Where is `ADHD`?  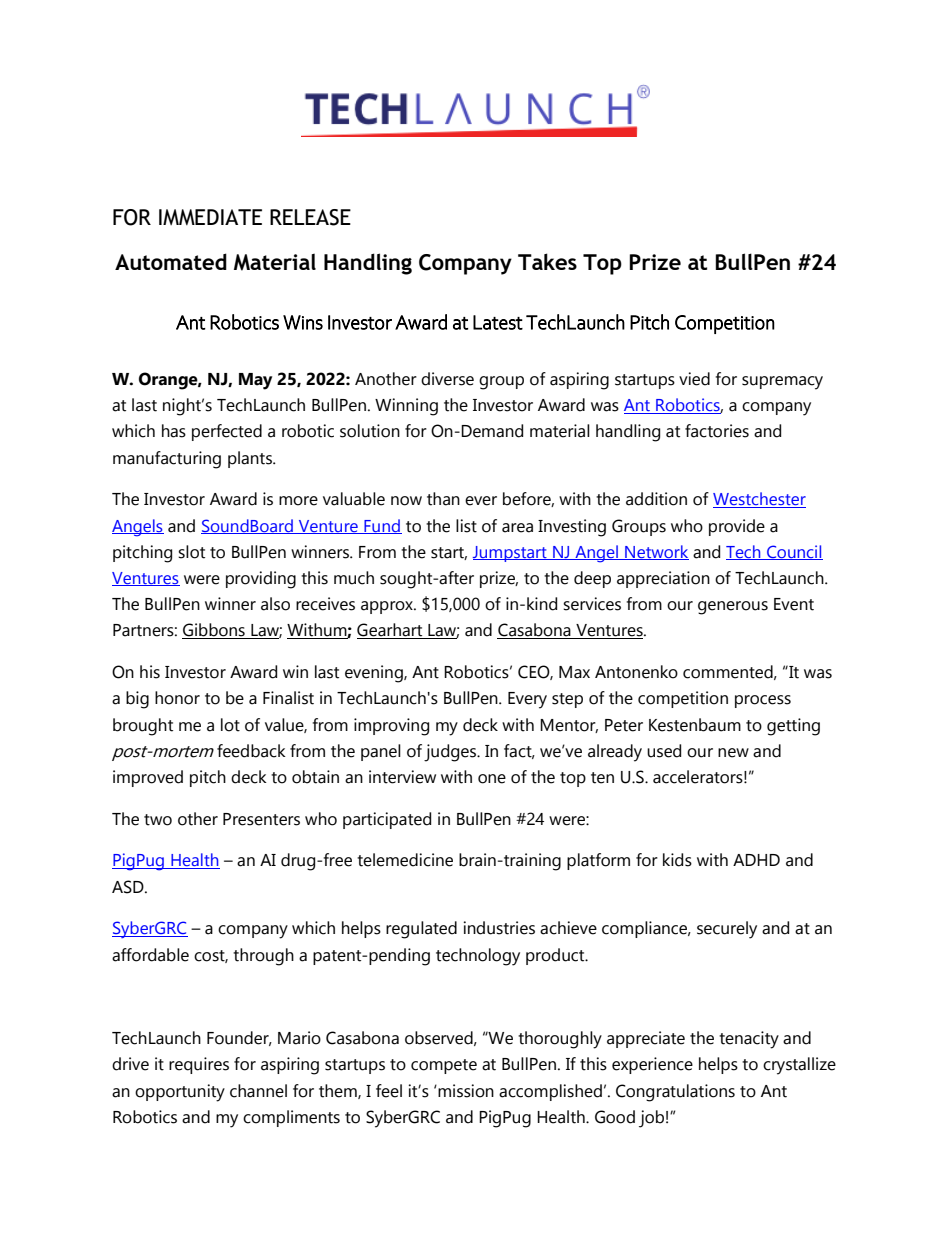 ADHD is located at coordinates (756, 860).
